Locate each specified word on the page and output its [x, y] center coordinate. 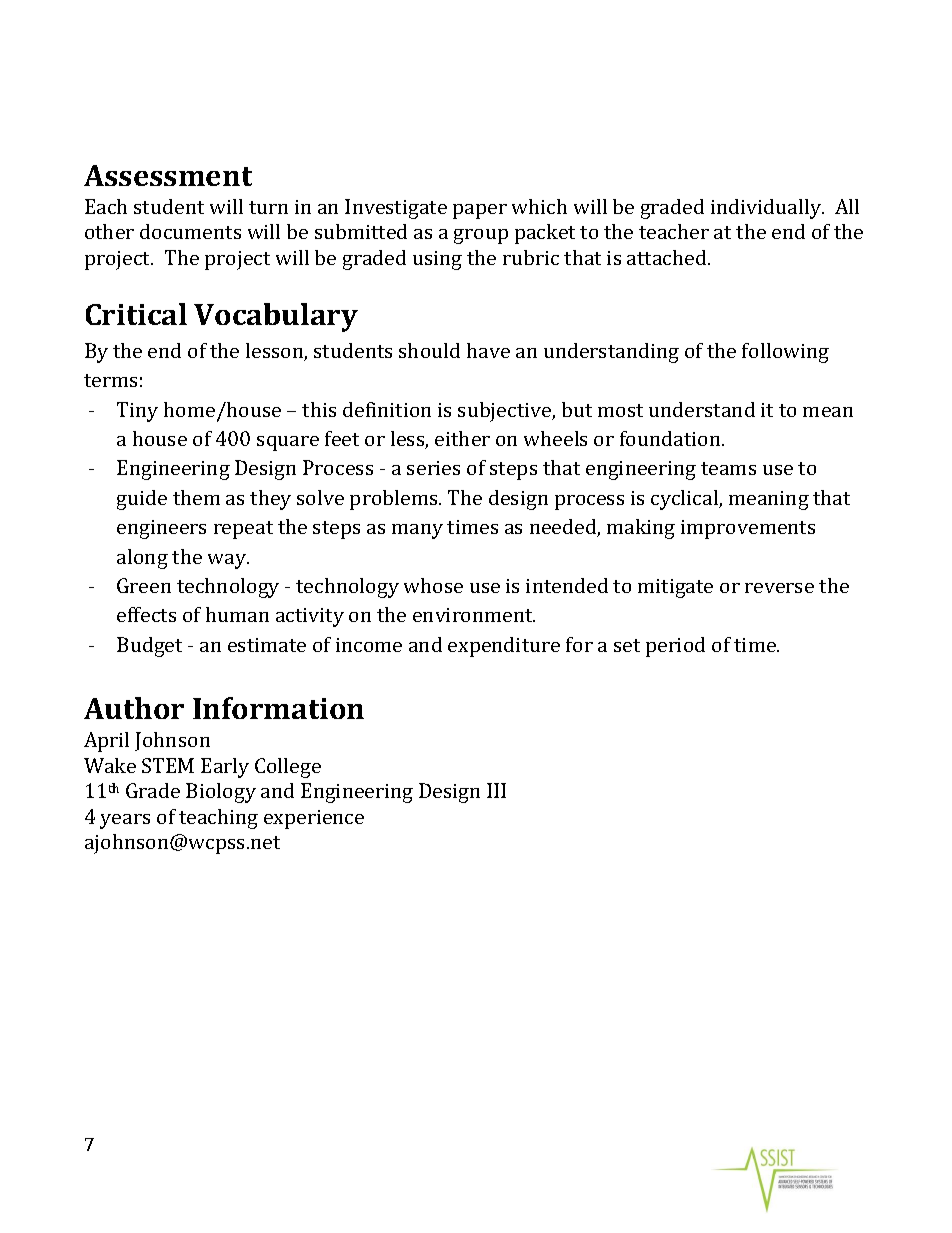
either [462, 438]
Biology [221, 793]
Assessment [168, 175]
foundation [671, 438]
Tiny [137, 412]
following [785, 353]
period [675, 647]
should [429, 350]
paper [480, 211]
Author [134, 708]
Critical [136, 314]
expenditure [504, 647]
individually [767, 209]
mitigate [675, 588]
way [228, 561]
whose [433, 585]
